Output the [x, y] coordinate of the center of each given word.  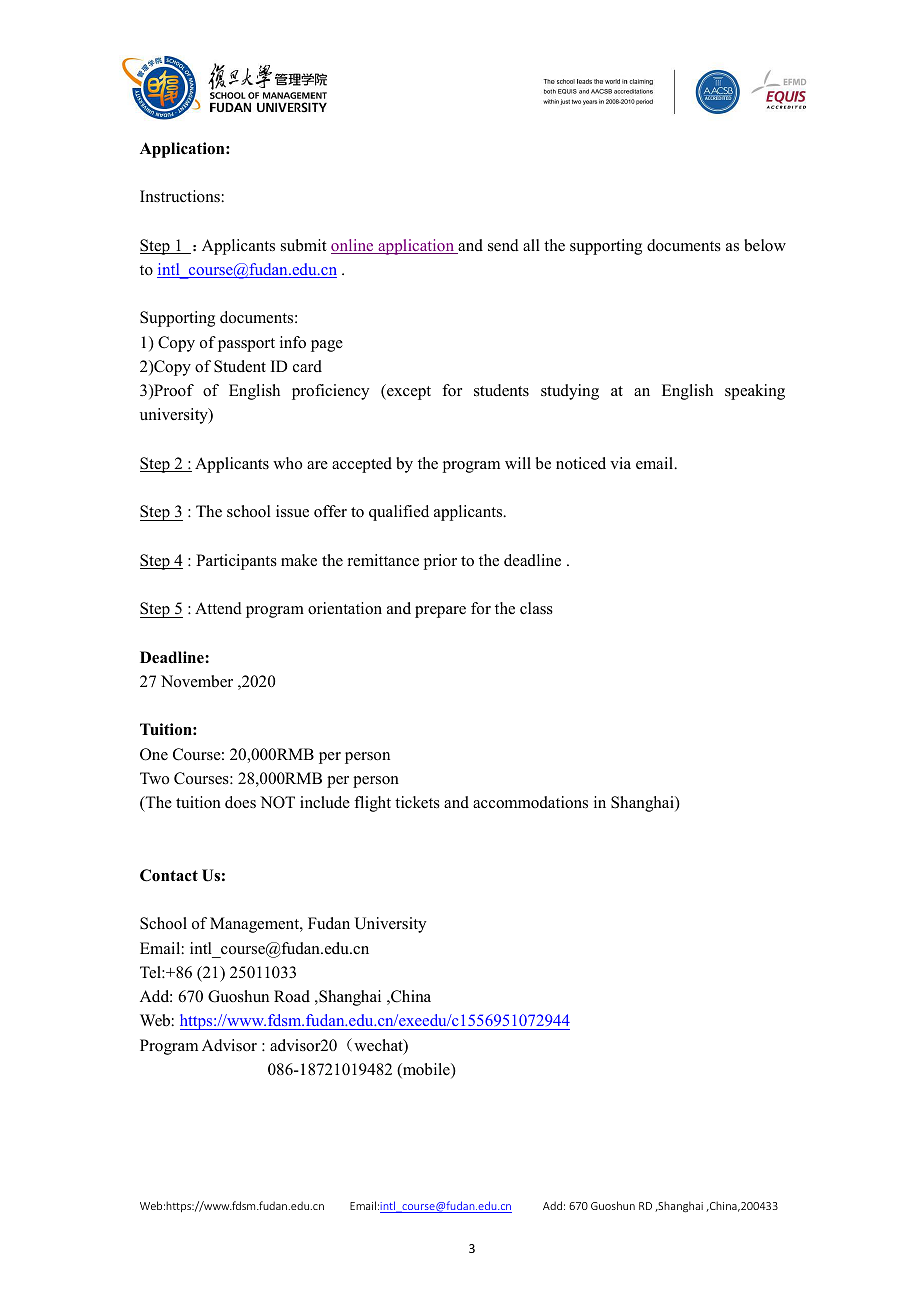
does [240, 802]
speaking [755, 392]
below [765, 245]
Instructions [180, 196]
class [536, 608]
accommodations [530, 802]
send [503, 245]
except [408, 392]
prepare [440, 612]
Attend [218, 608]
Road [292, 996]
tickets [417, 802]
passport [245, 344]
